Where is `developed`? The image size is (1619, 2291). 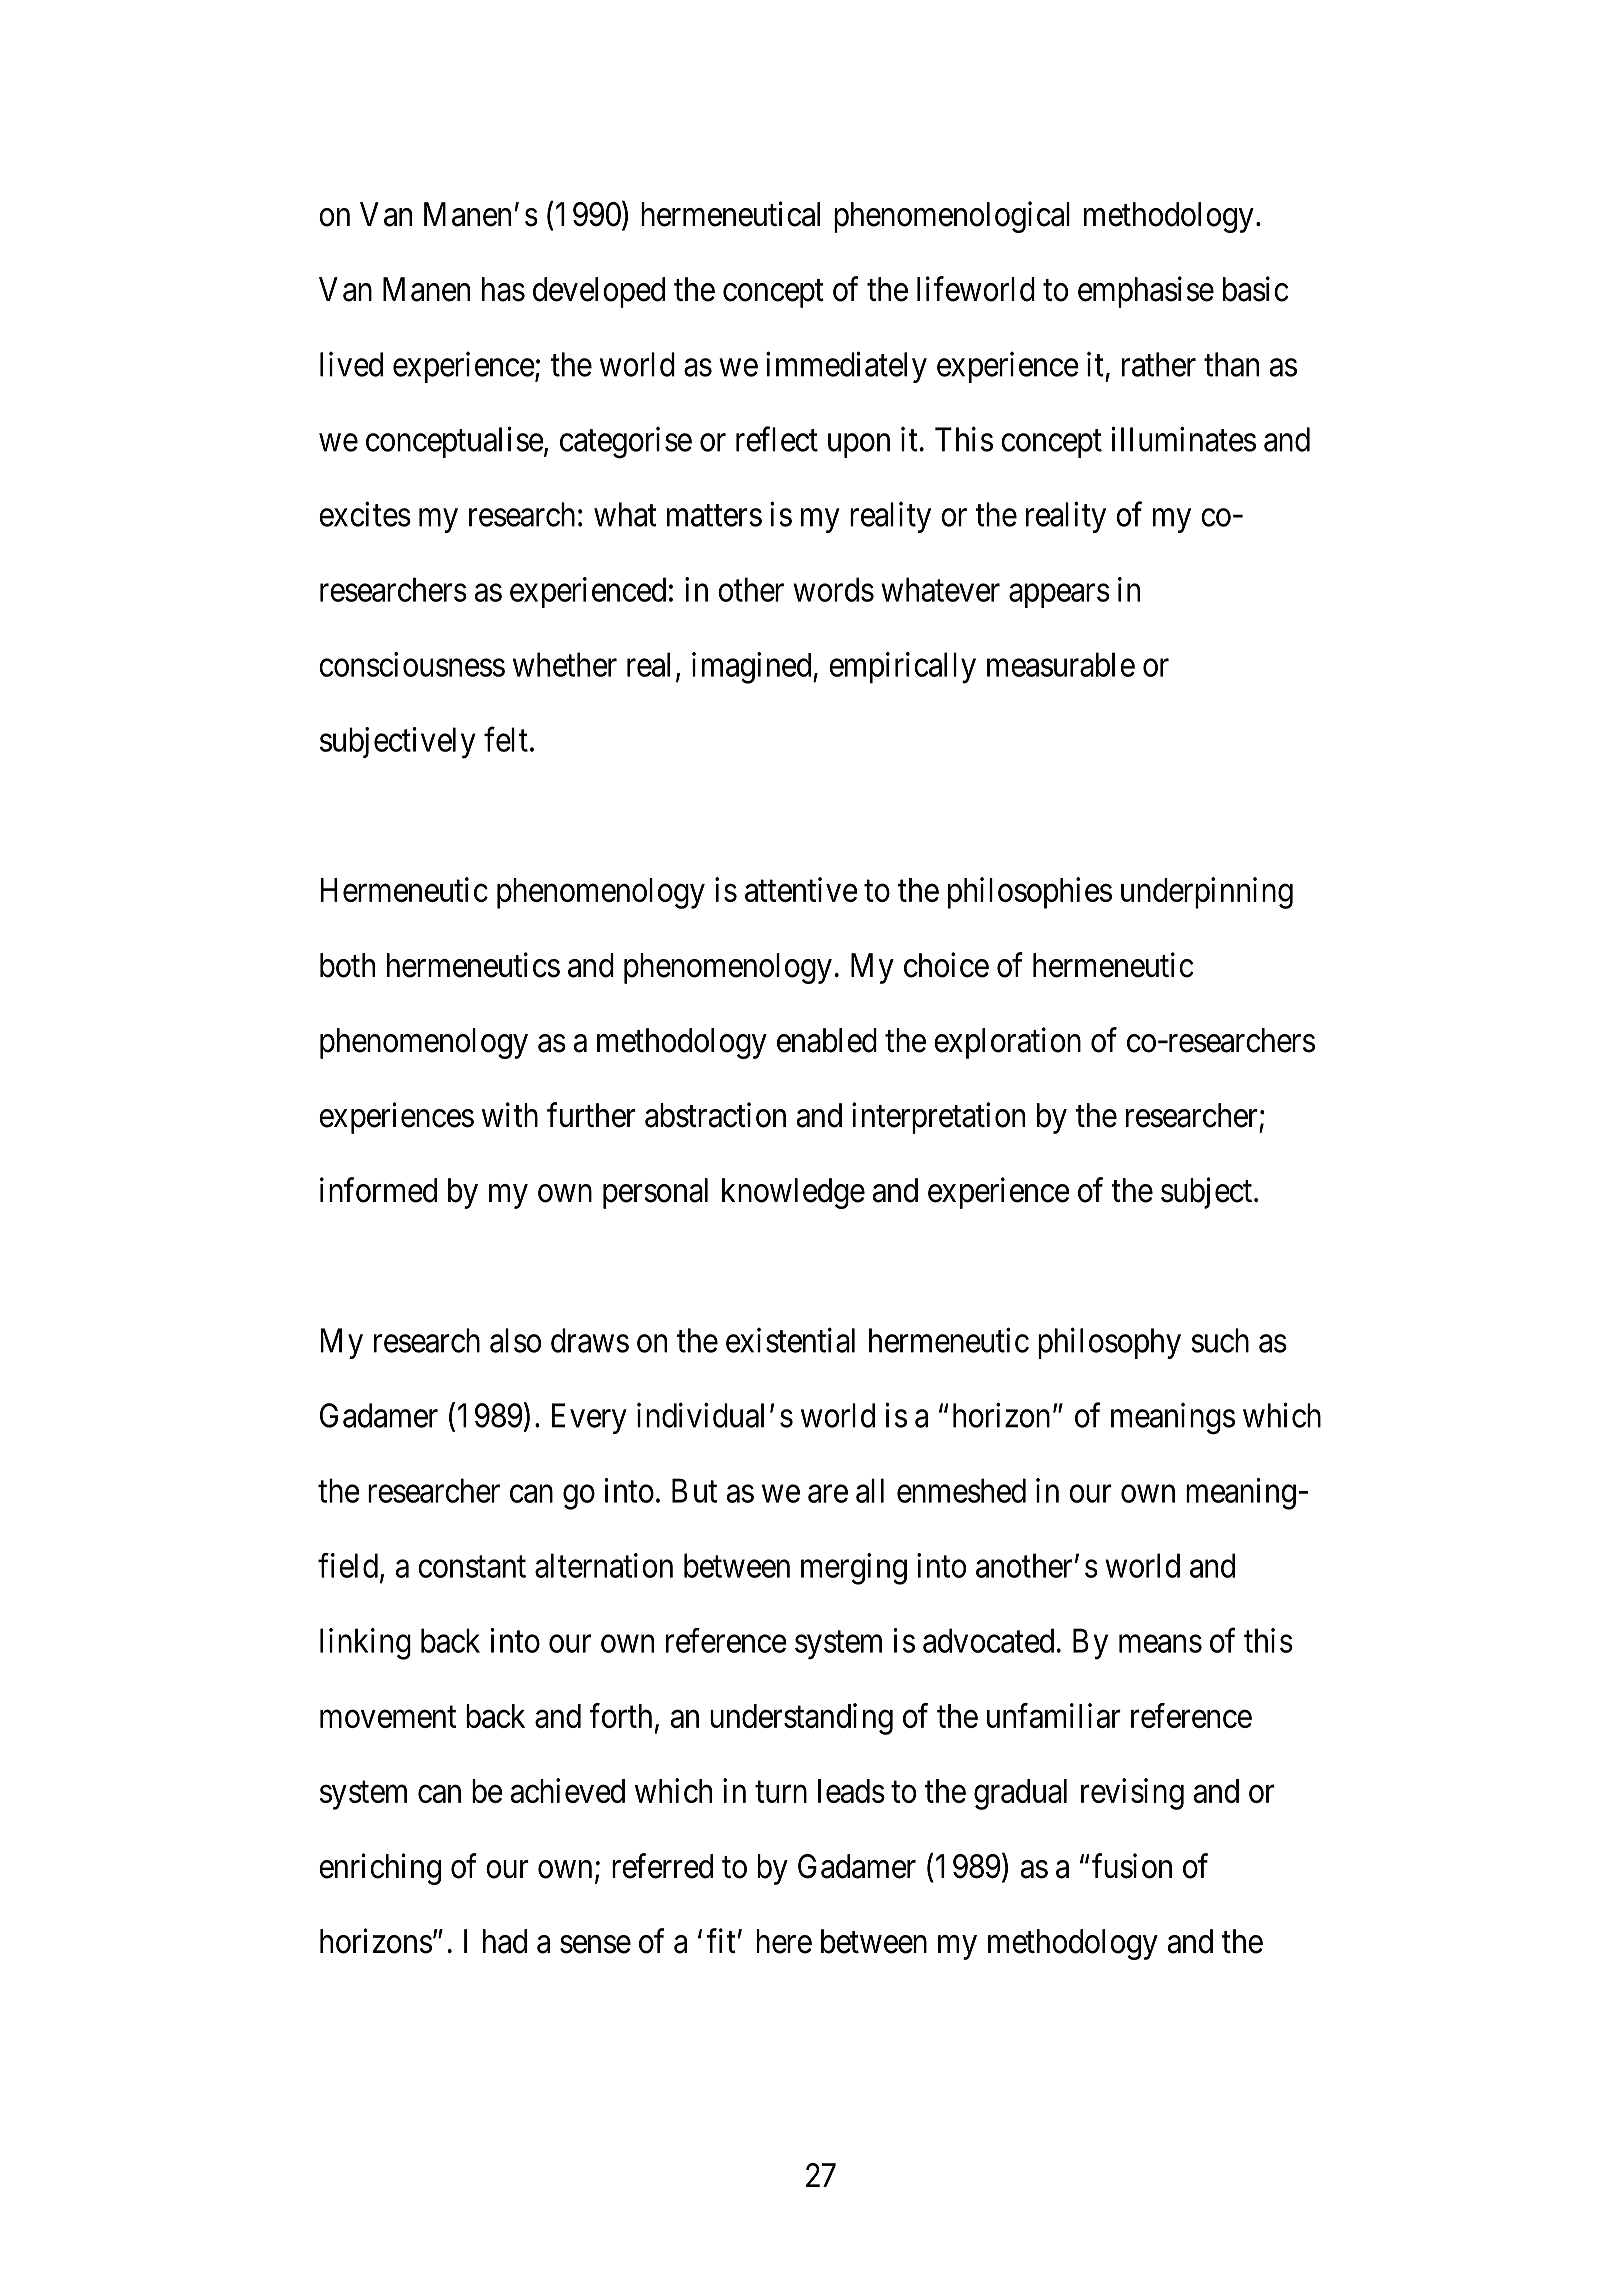 developed is located at coordinates (599, 292).
